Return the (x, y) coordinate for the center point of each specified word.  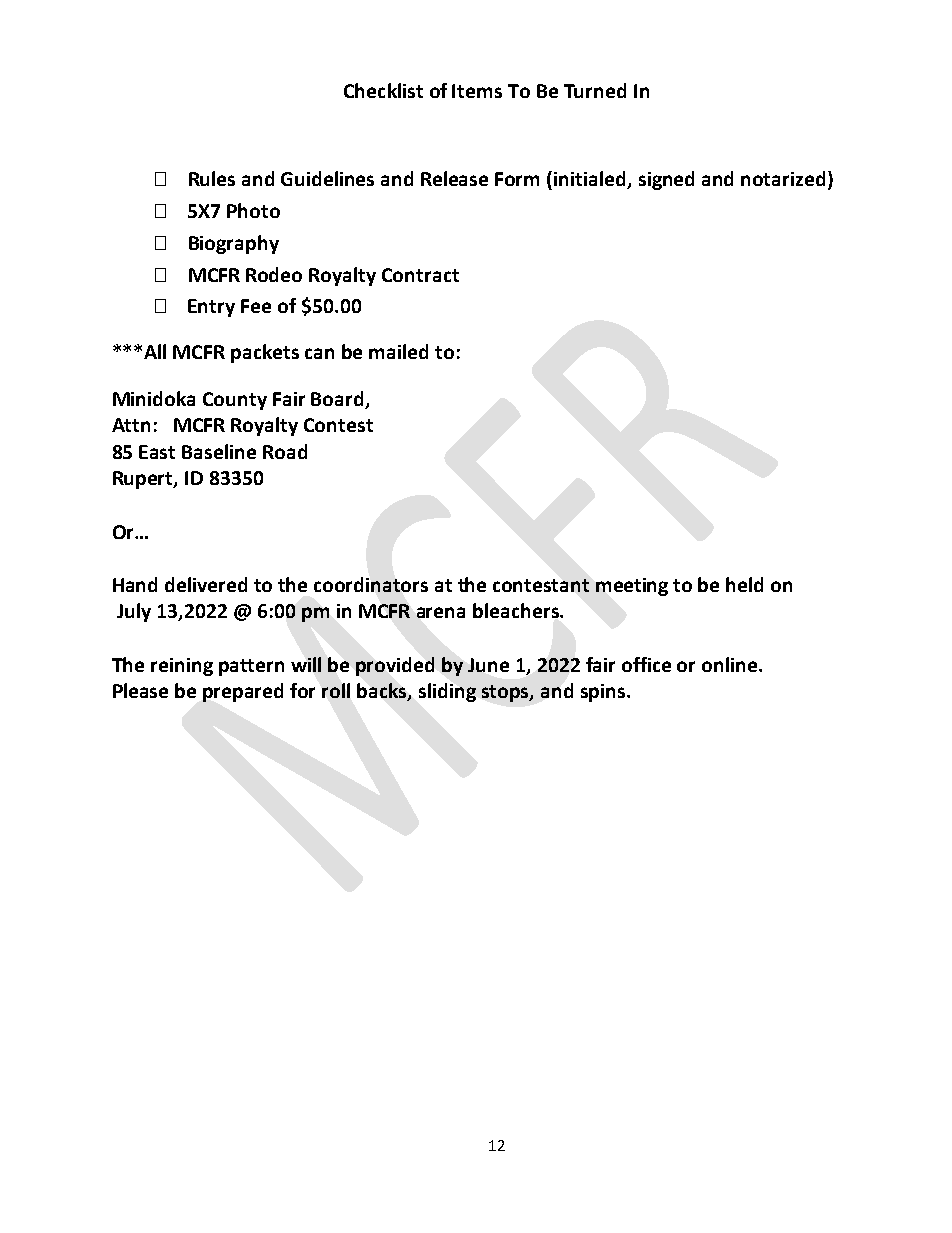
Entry (211, 308)
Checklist (383, 90)
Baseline (219, 451)
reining (182, 667)
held (744, 584)
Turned (595, 90)
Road (285, 451)
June (488, 665)
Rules (212, 178)
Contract (420, 275)
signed (666, 180)
